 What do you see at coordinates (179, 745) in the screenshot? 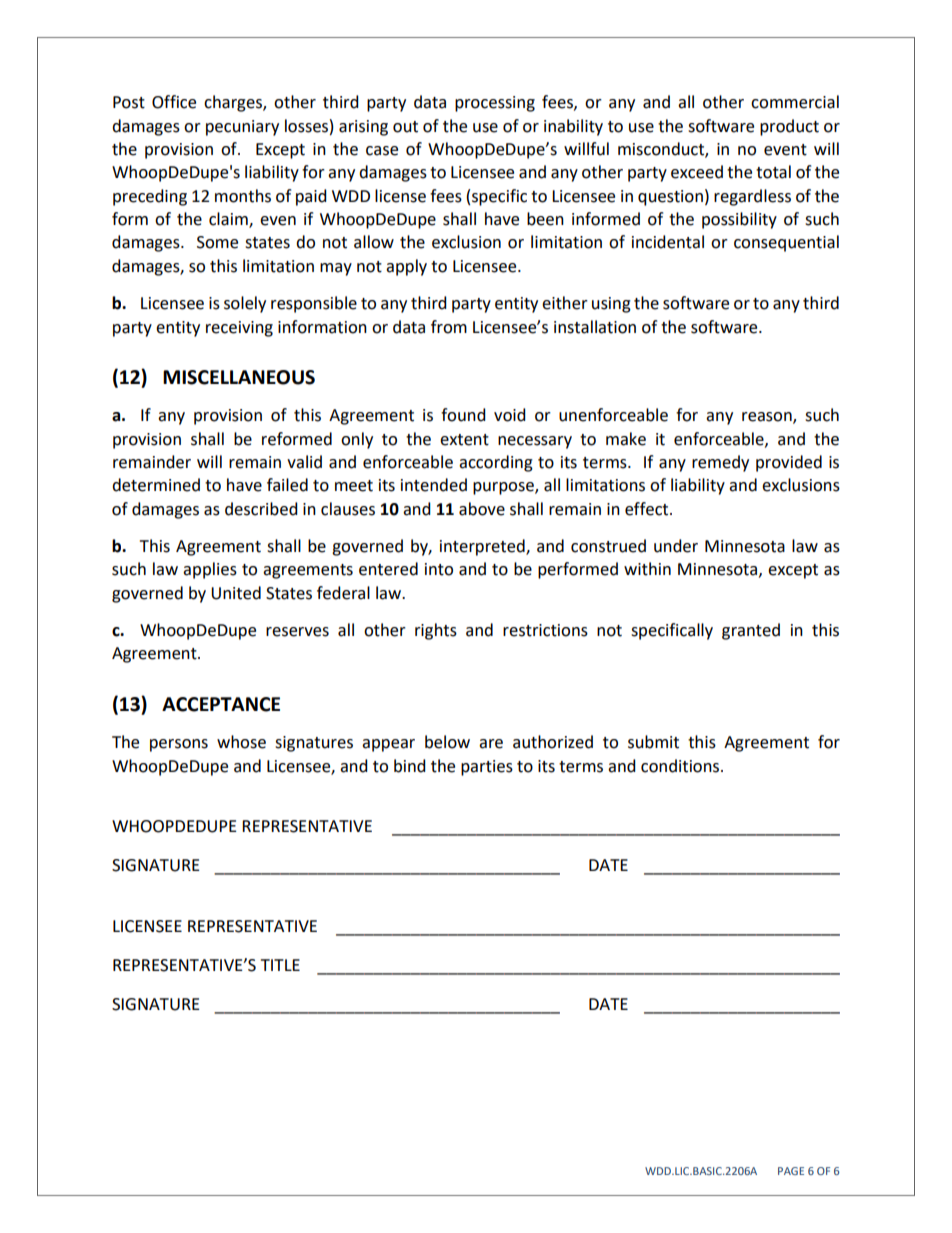
I see `persons` at bounding box center [179, 745].
